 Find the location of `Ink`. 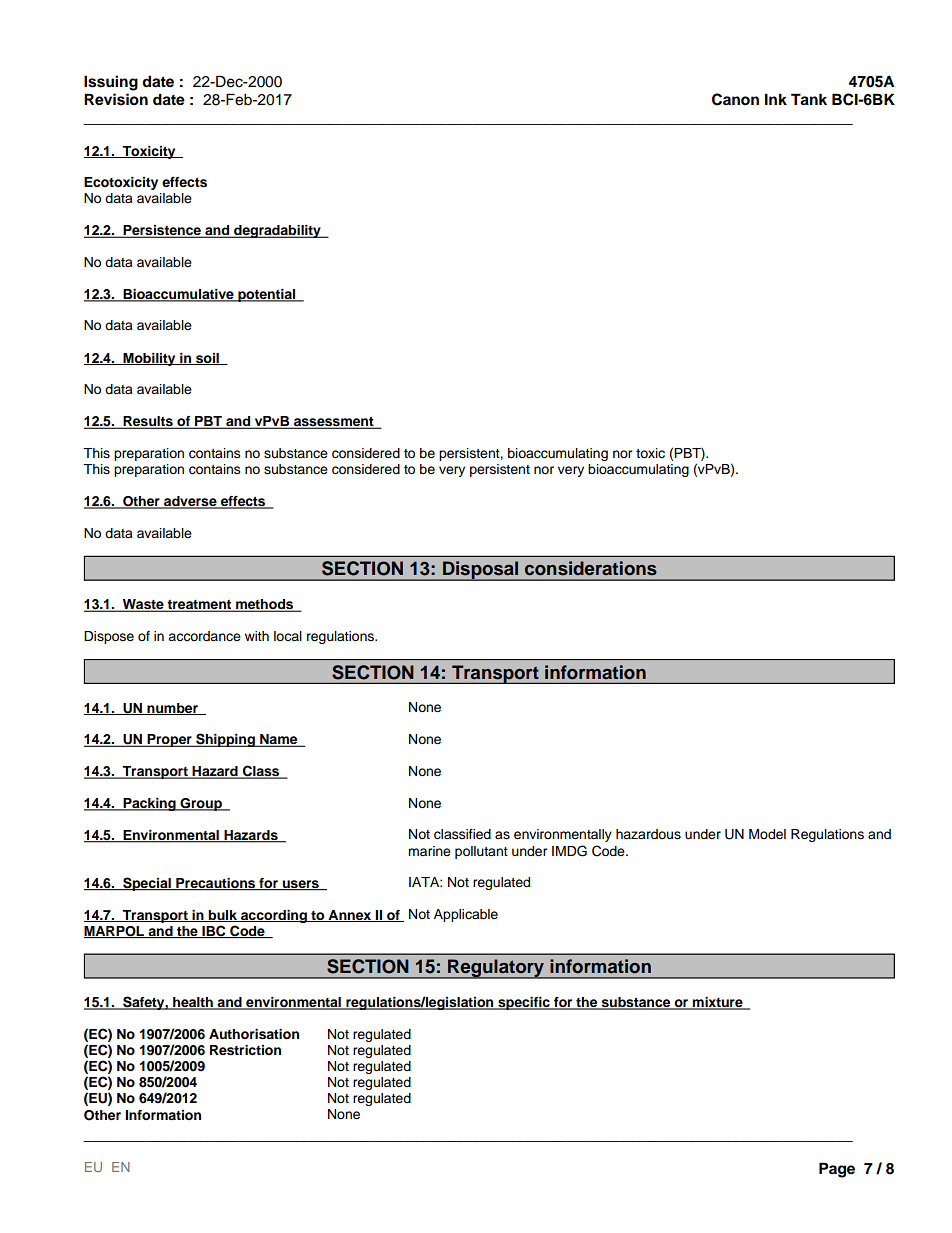

Ink is located at coordinates (776, 99).
